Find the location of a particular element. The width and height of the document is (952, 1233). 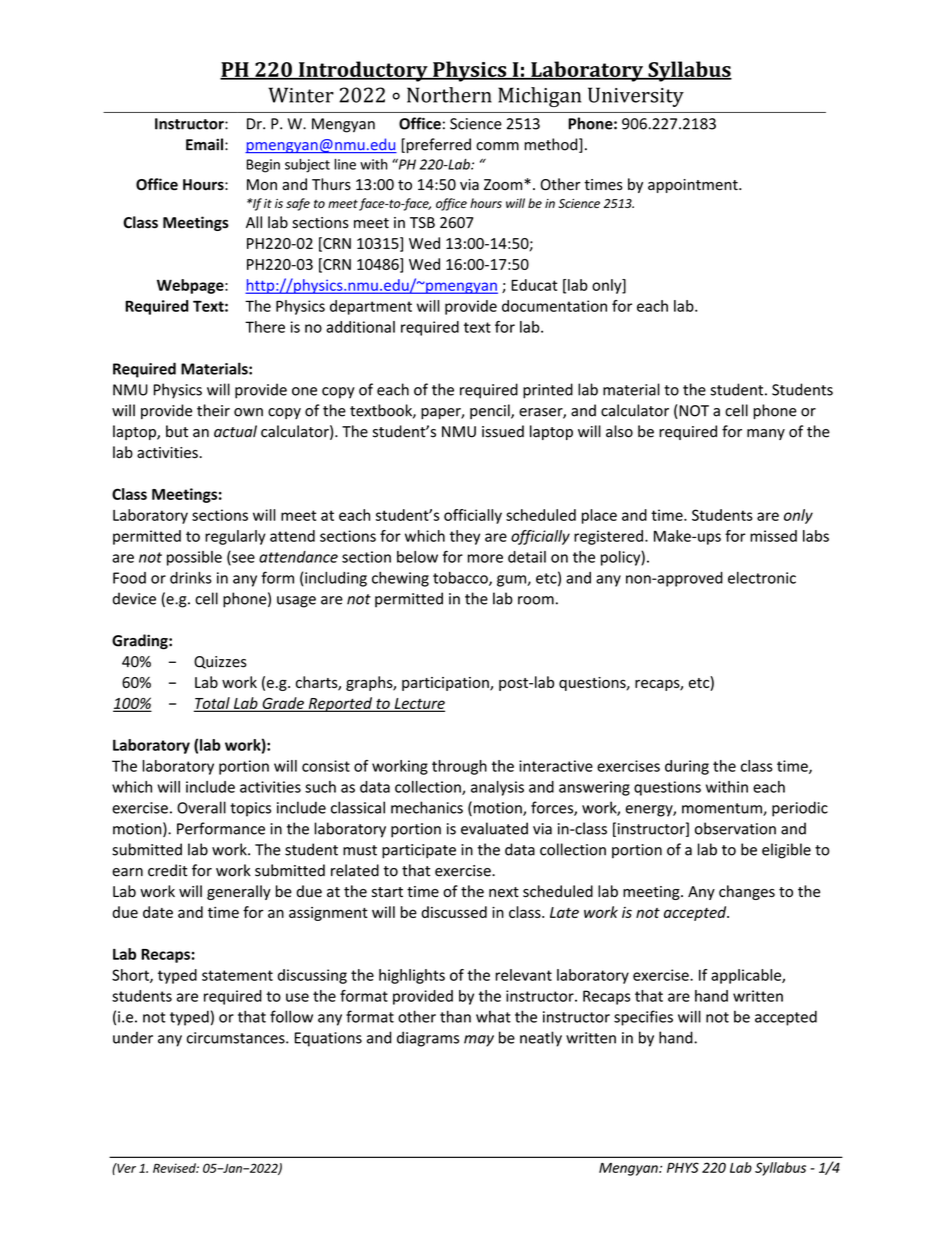

specifies is located at coordinates (643, 1018).
